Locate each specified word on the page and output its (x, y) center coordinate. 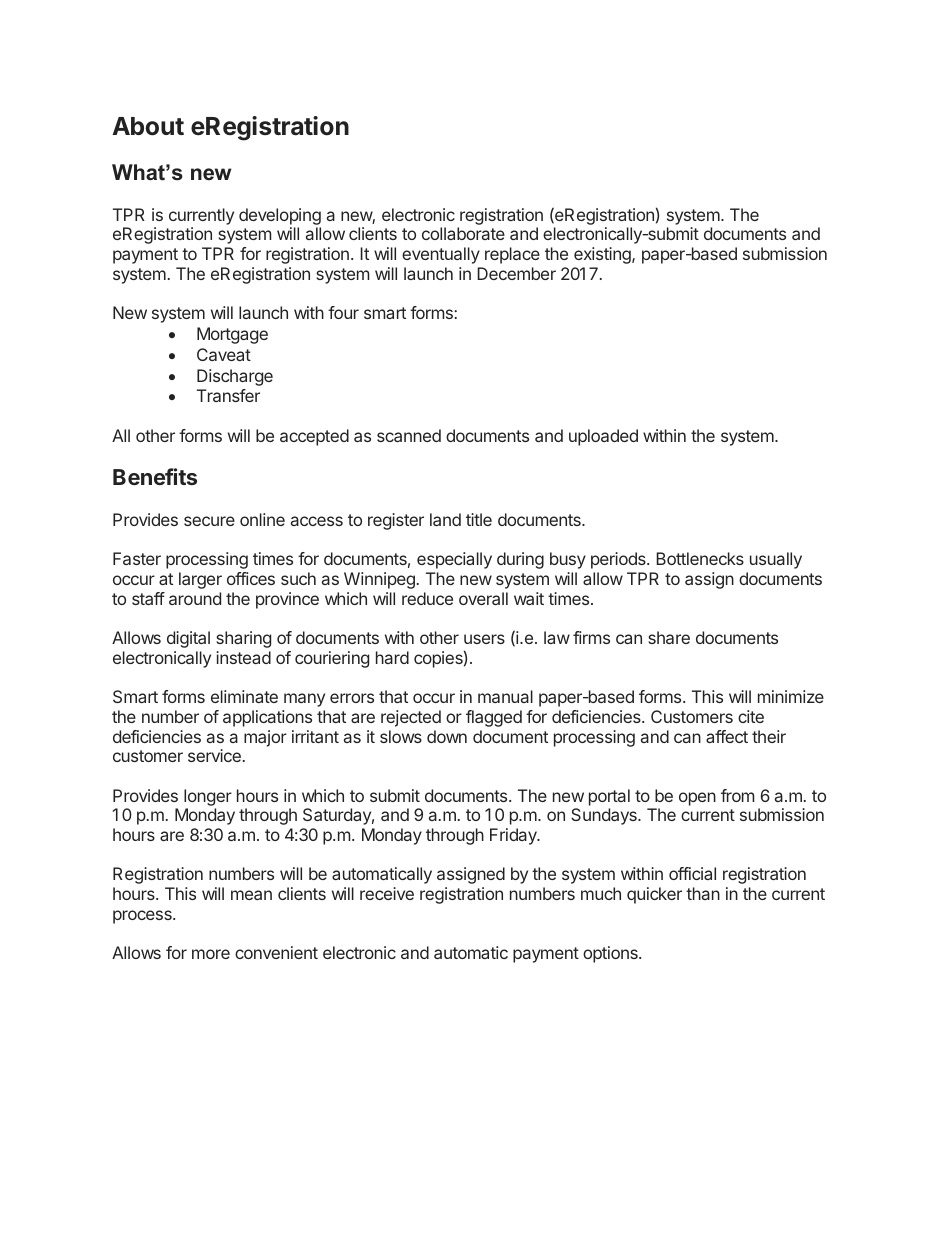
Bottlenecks (700, 558)
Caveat (224, 354)
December (516, 273)
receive (387, 893)
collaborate (463, 233)
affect (727, 736)
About (148, 126)
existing (603, 255)
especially (454, 560)
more (211, 954)
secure (209, 521)
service (214, 755)
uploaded (603, 437)
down (447, 736)
